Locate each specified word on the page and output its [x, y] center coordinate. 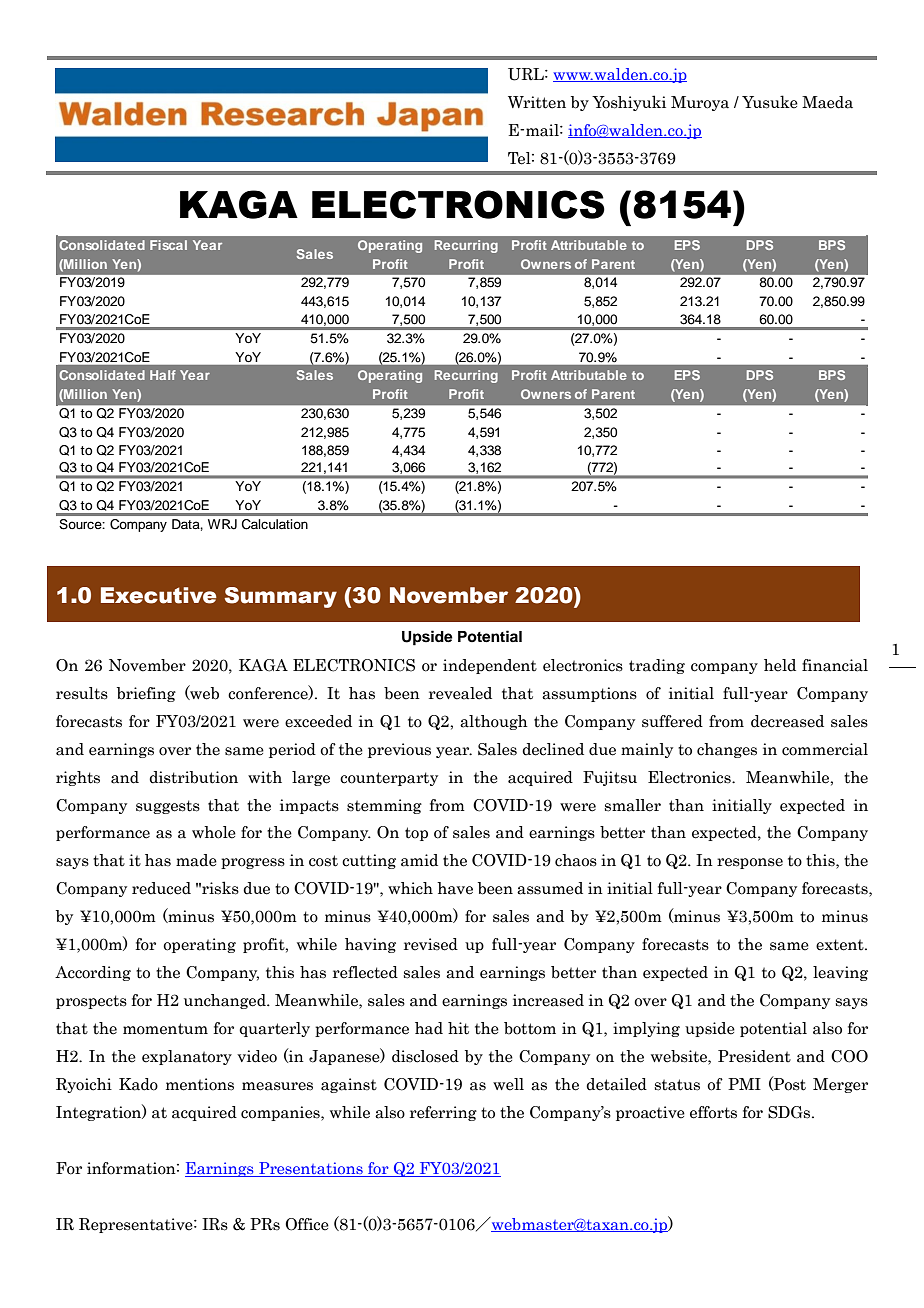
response [750, 863]
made [196, 860]
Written [537, 102]
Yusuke [770, 102]
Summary [281, 597]
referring [443, 1113]
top [416, 834]
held [780, 665]
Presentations [311, 1169]
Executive [159, 595]
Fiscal [168, 245]
